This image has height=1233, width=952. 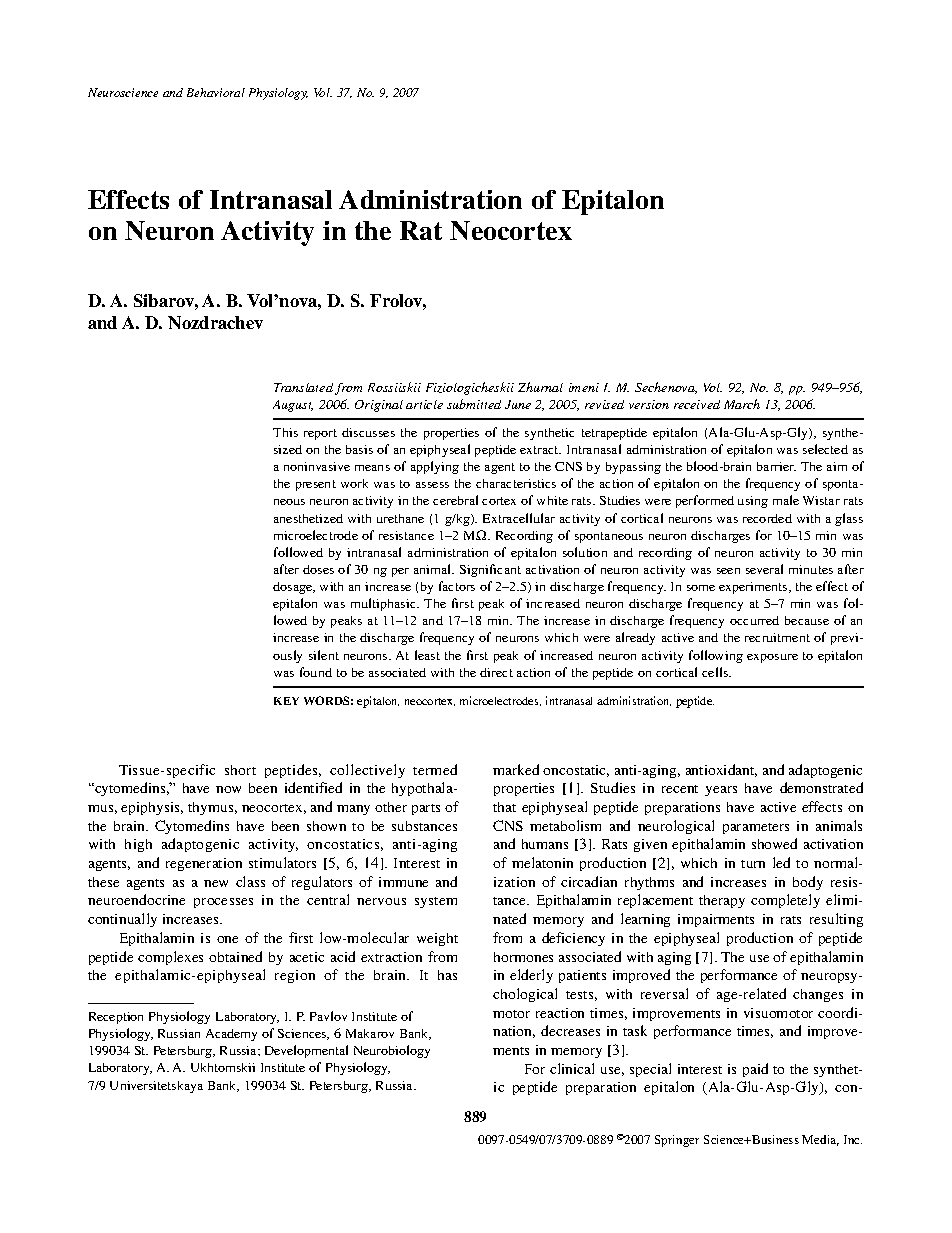 What do you see at coordinates (285, 432) in the image?
I see `This` at bounding box center [285, 432].
